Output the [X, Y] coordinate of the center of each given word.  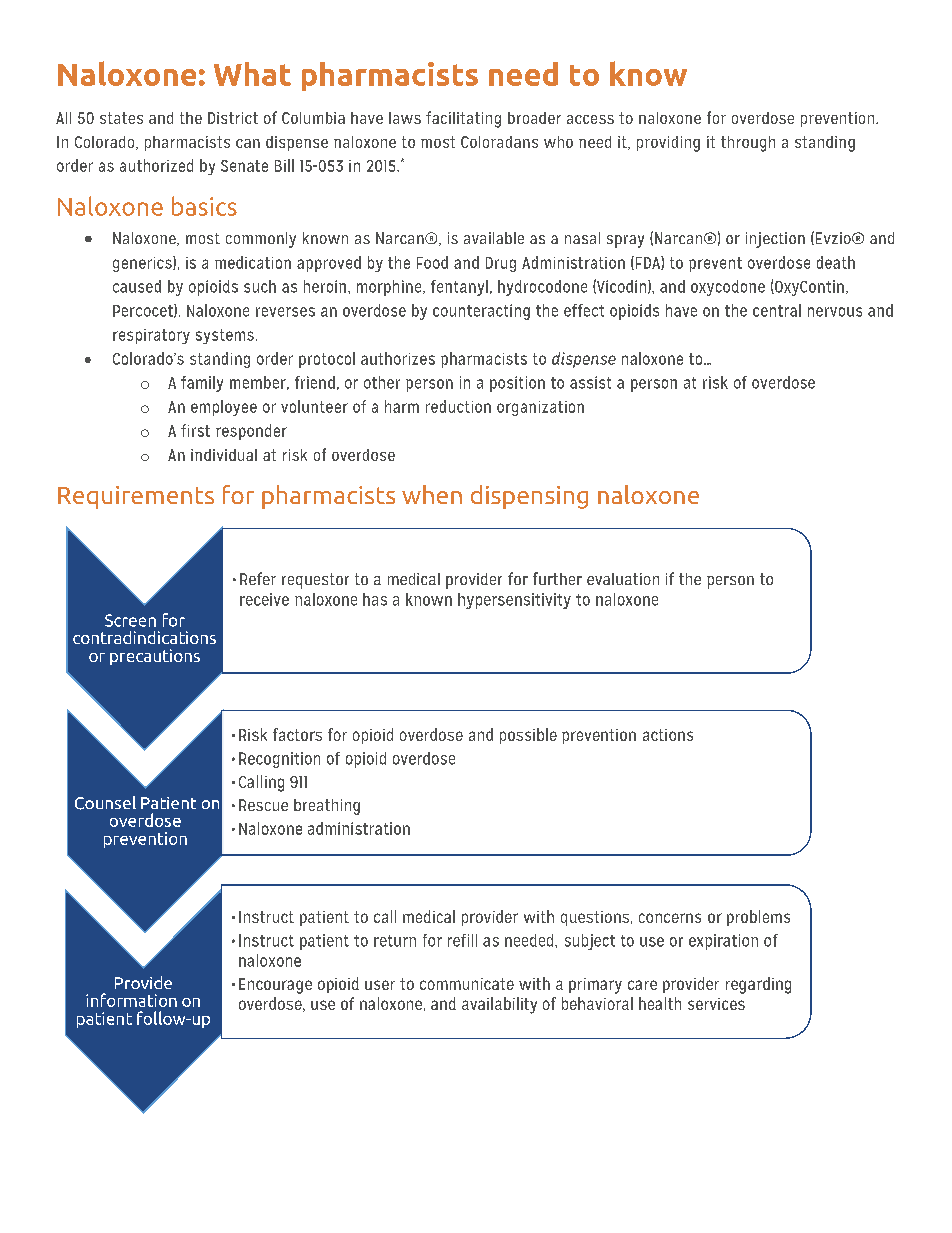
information [131, 1000]
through [748, 144]
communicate [467, 984]
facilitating [463, 119]
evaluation [623, 579]
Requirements [136, 497]
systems [225, 336]
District [233, 118]
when [432, 494]
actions [668, 735]
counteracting [481, 312]
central [777, 310]
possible [528, 736]
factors [297, 734]
